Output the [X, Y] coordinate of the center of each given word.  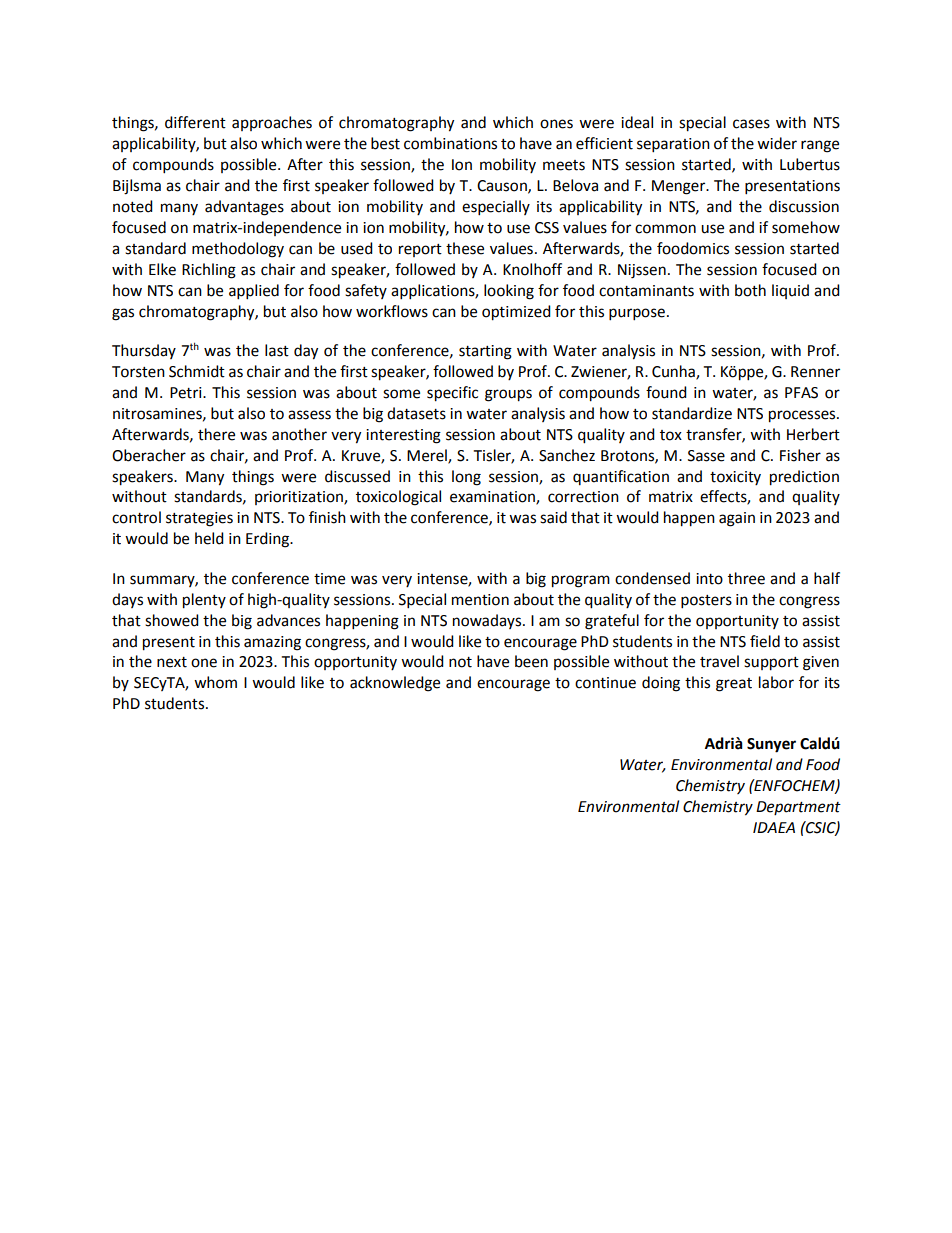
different [195, 122]
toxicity [735, 478]
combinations [450, 143]
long [466, 478]
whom [215, 682]
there [216, 434]
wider [777, 143]
